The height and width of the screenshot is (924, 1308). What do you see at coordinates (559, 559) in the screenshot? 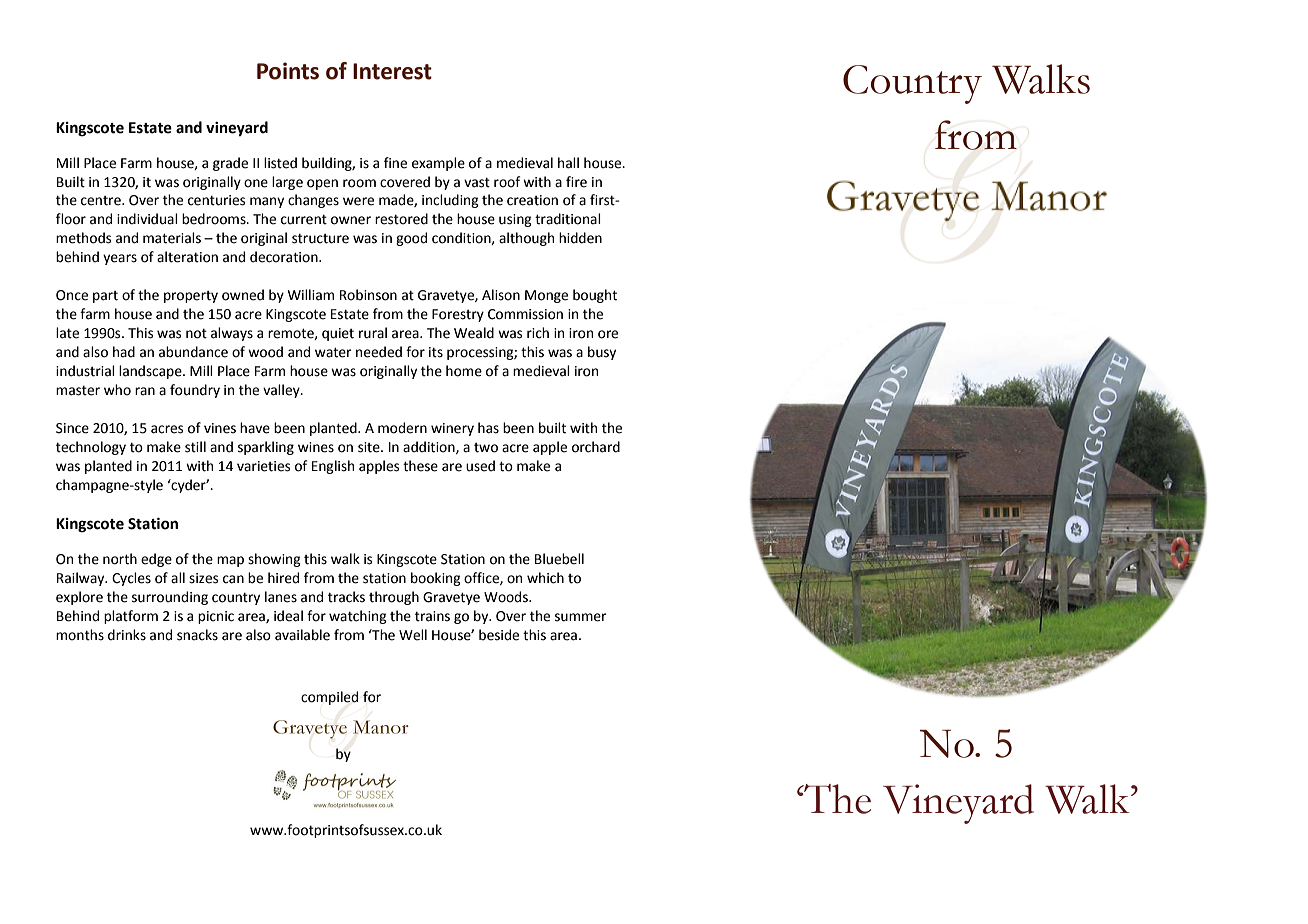
I see `Bluebell` at bounding box center [559, 559].
